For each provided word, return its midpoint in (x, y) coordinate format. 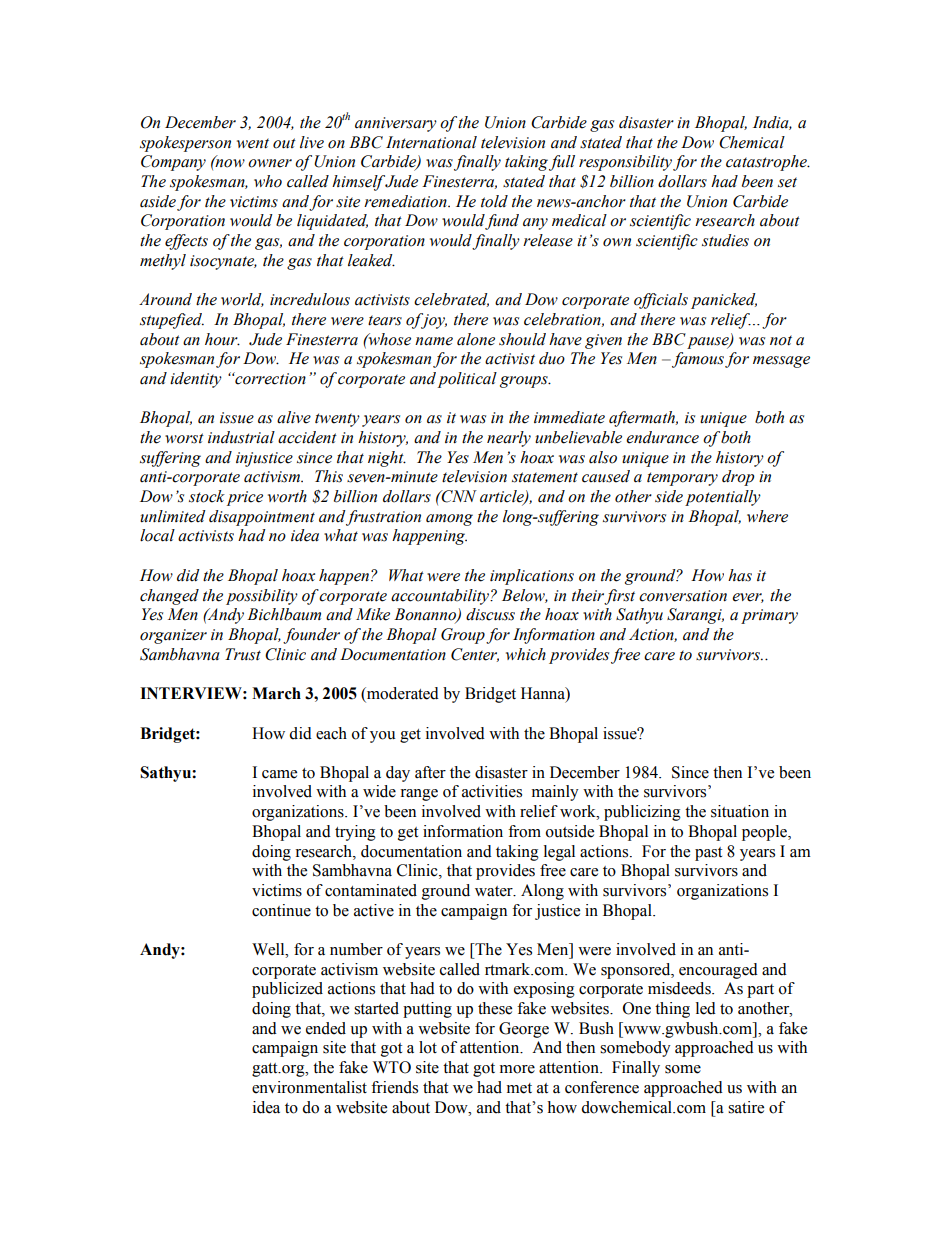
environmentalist (309, 1087)
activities (492, 791)
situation (740, 811)
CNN (458, 496)
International (431, 142)
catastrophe (767, 163)
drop (738, 478)
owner (270, 163)
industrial (241, 437)
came (279, 774)
